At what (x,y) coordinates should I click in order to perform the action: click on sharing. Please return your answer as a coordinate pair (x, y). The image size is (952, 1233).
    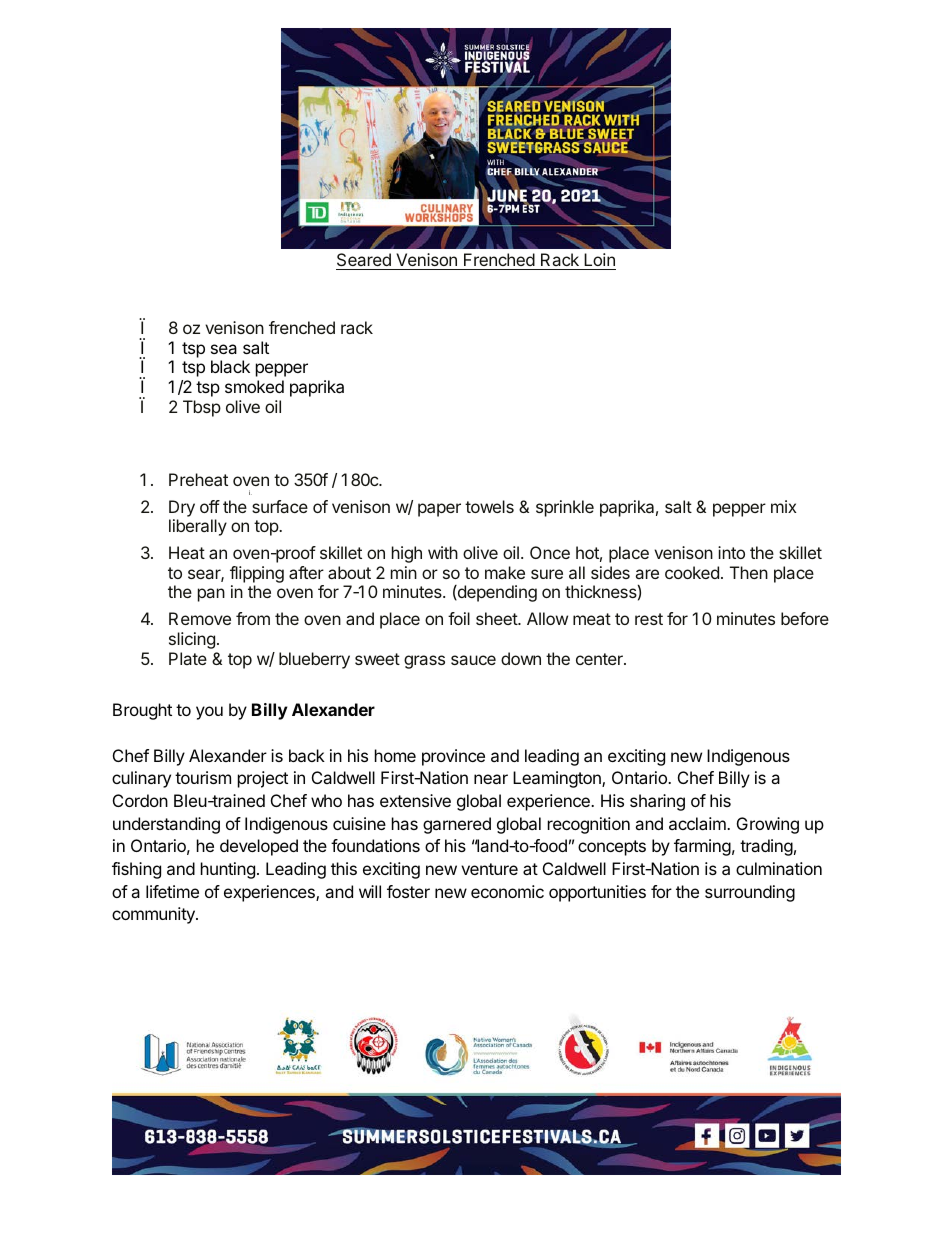
    Looking at the image, I should click on (657, 802).
